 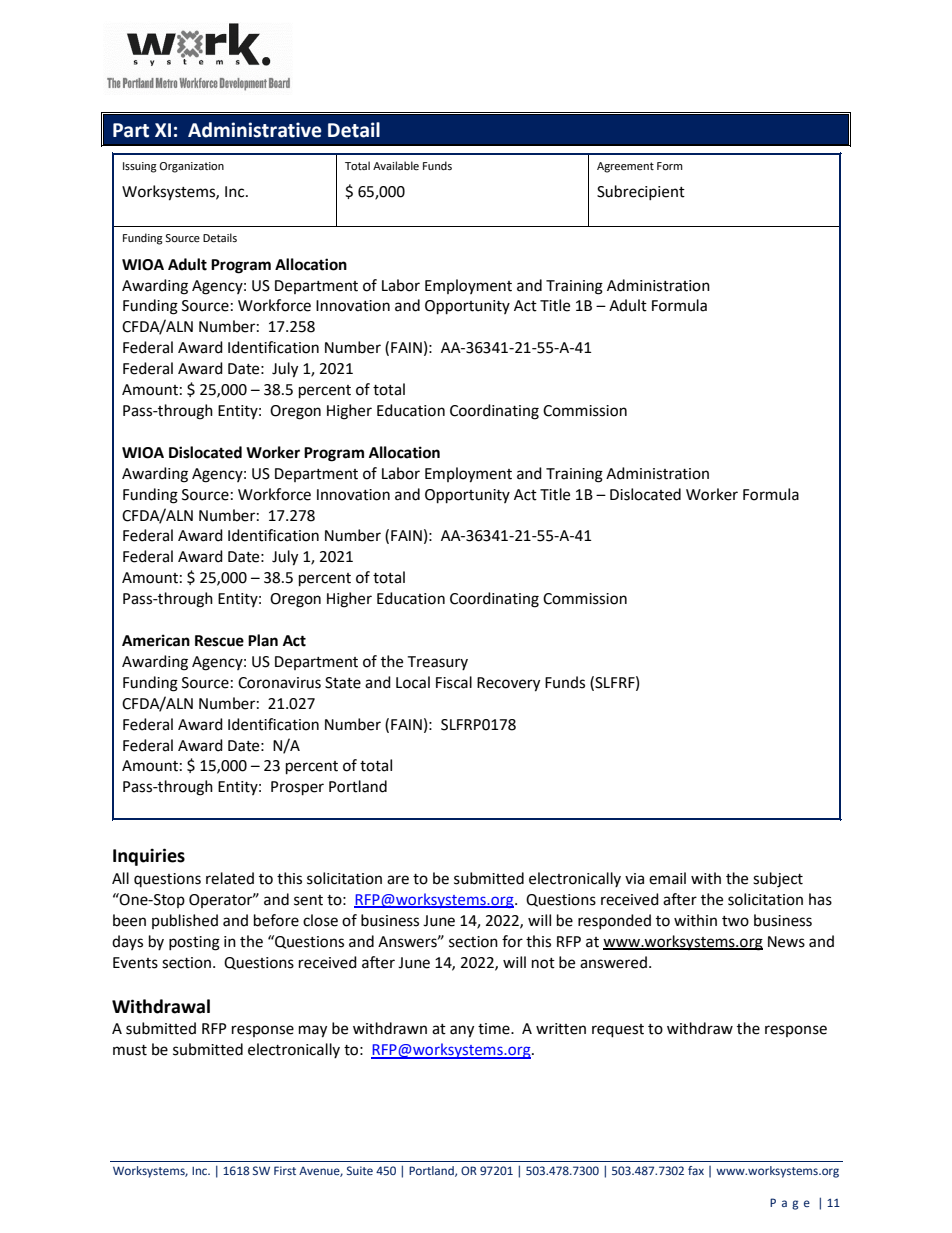 What do you see at coordinates (625, 167) in the image?
I see `Agreement` at bounding box center [625, 167].
